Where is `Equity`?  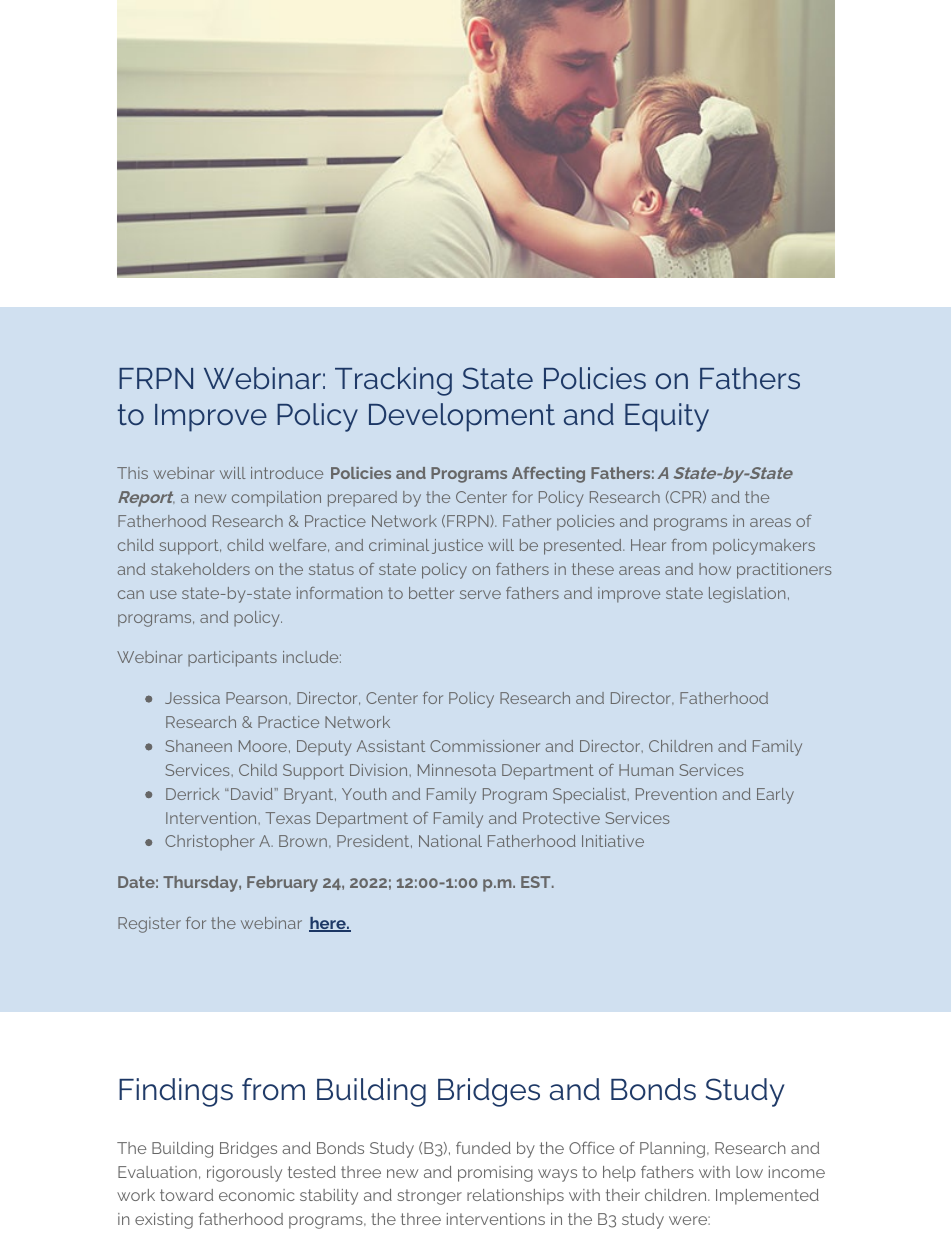 Equity is located at coordinates (667, 417).
